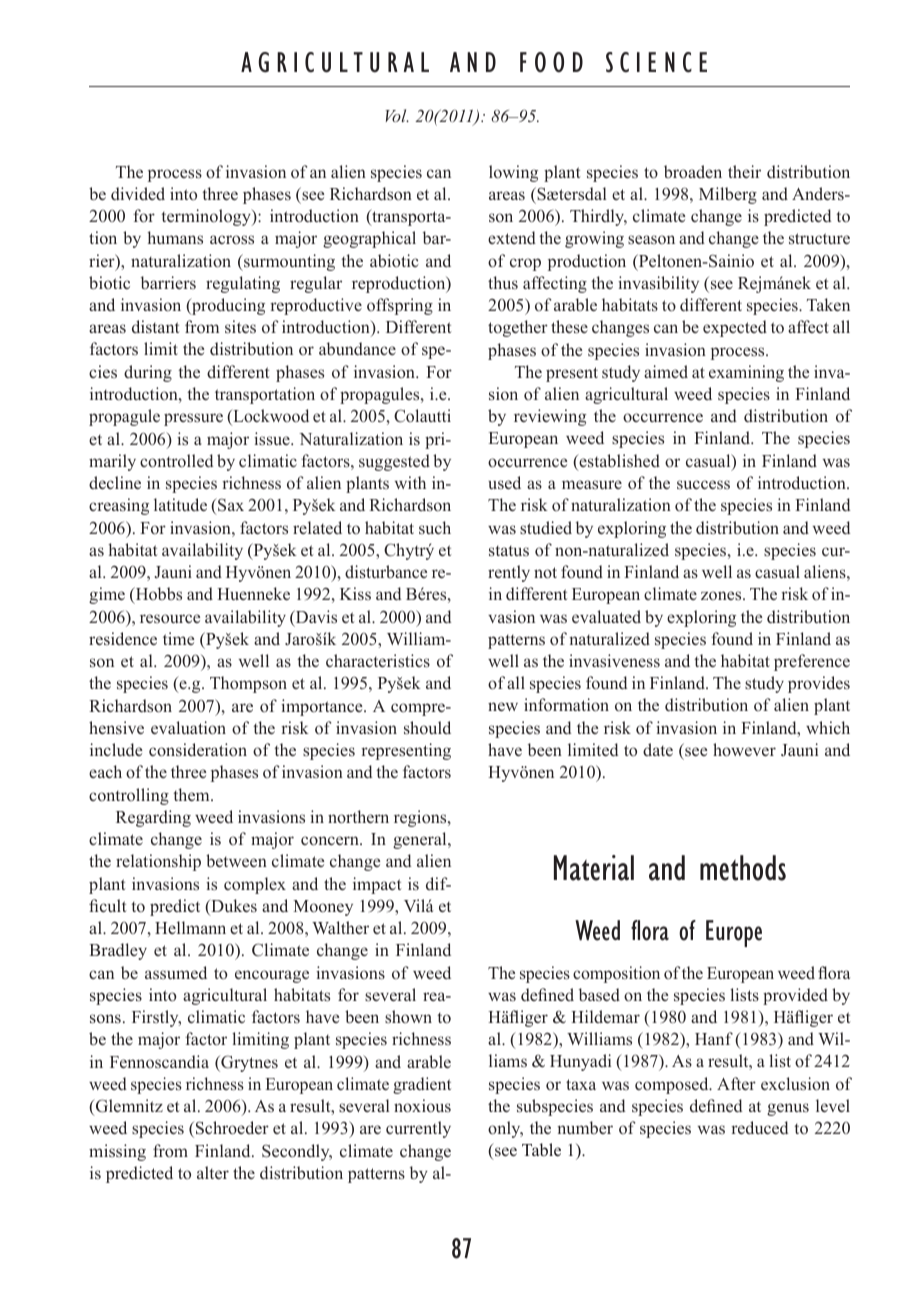 The image size is (924, 1314). I want to click on preference, so click(812, 662).
